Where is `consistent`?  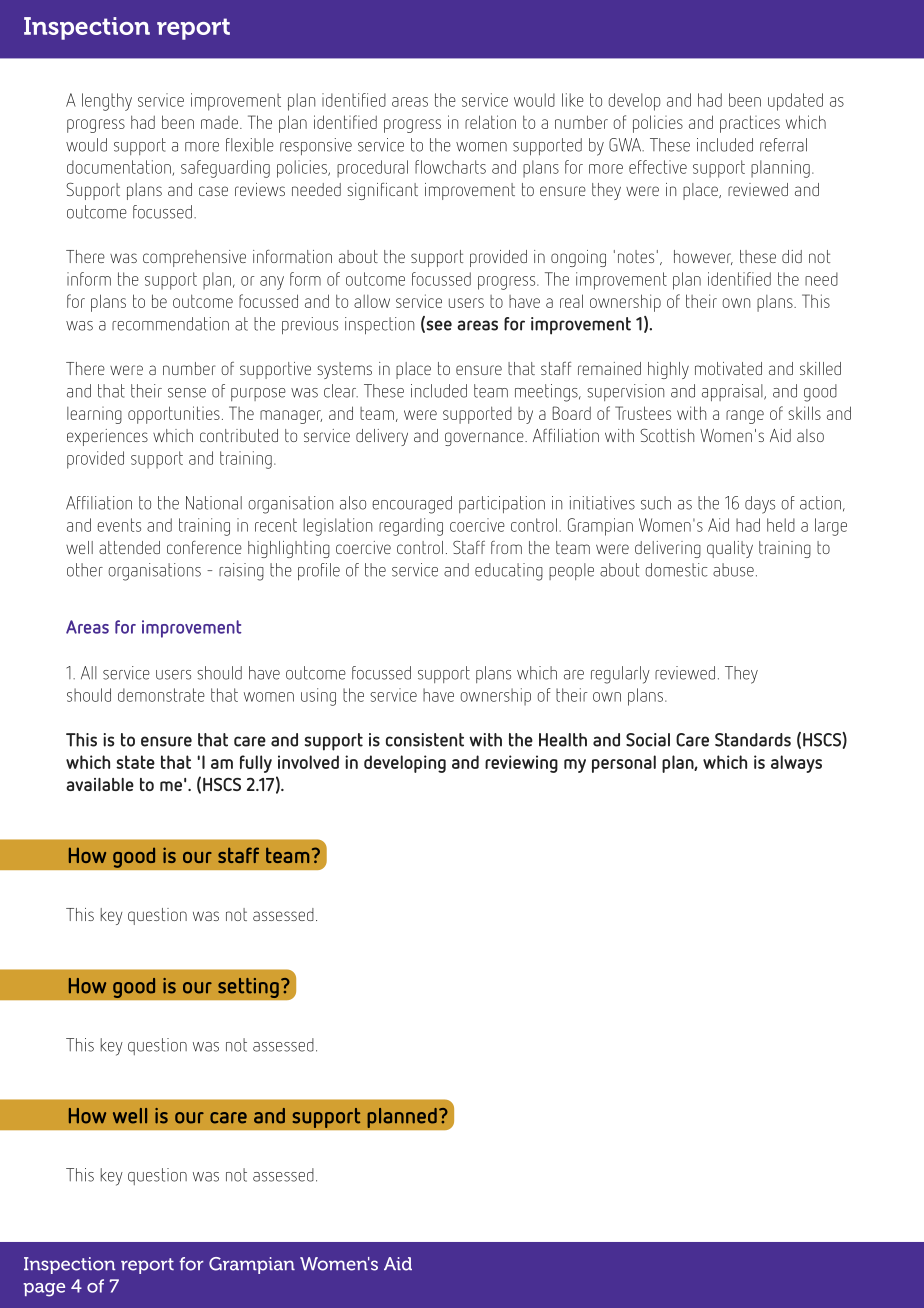
consistent is located at coordinates (425, 740).
